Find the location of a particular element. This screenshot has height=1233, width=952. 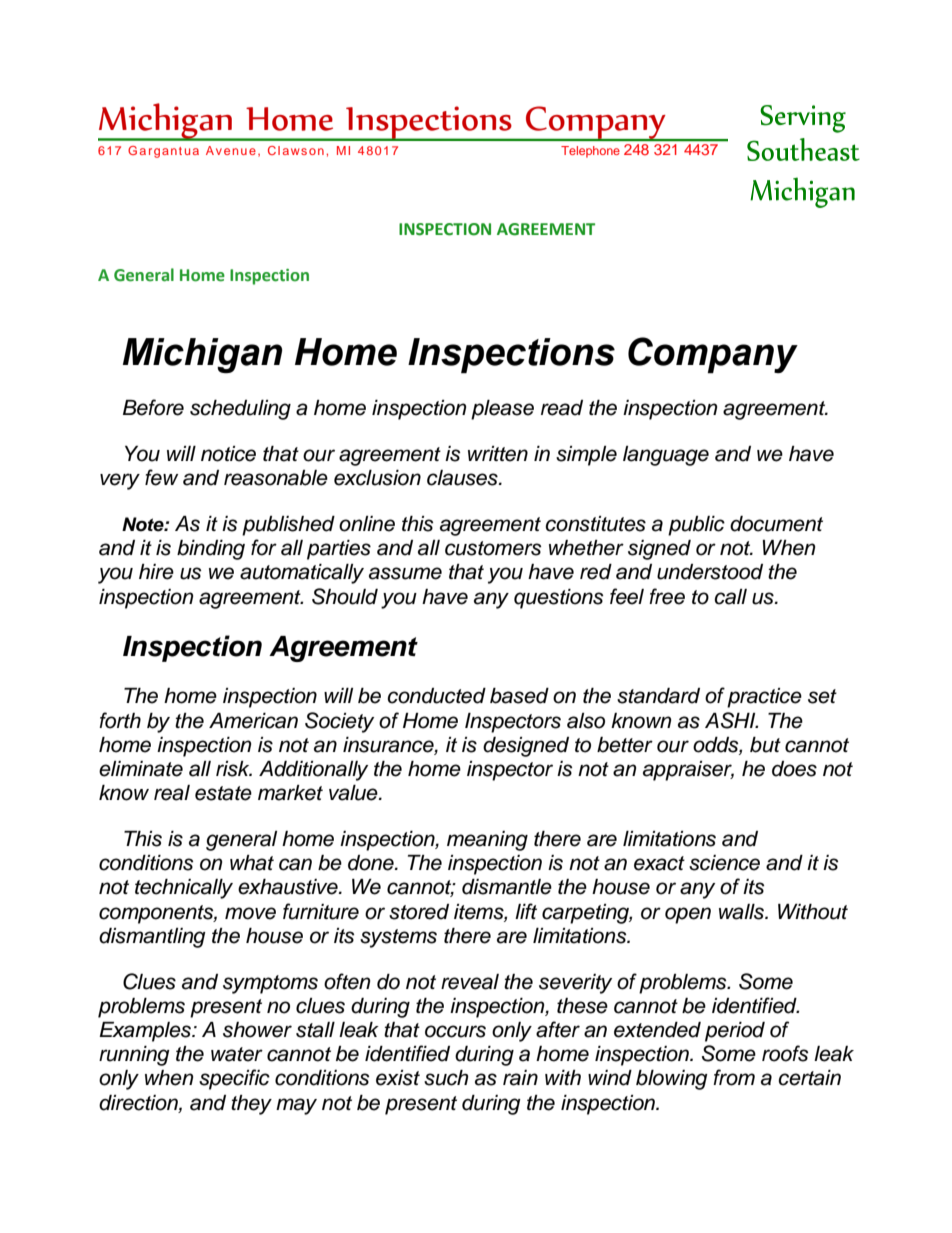

such is located at coordinates (446, 1078).
